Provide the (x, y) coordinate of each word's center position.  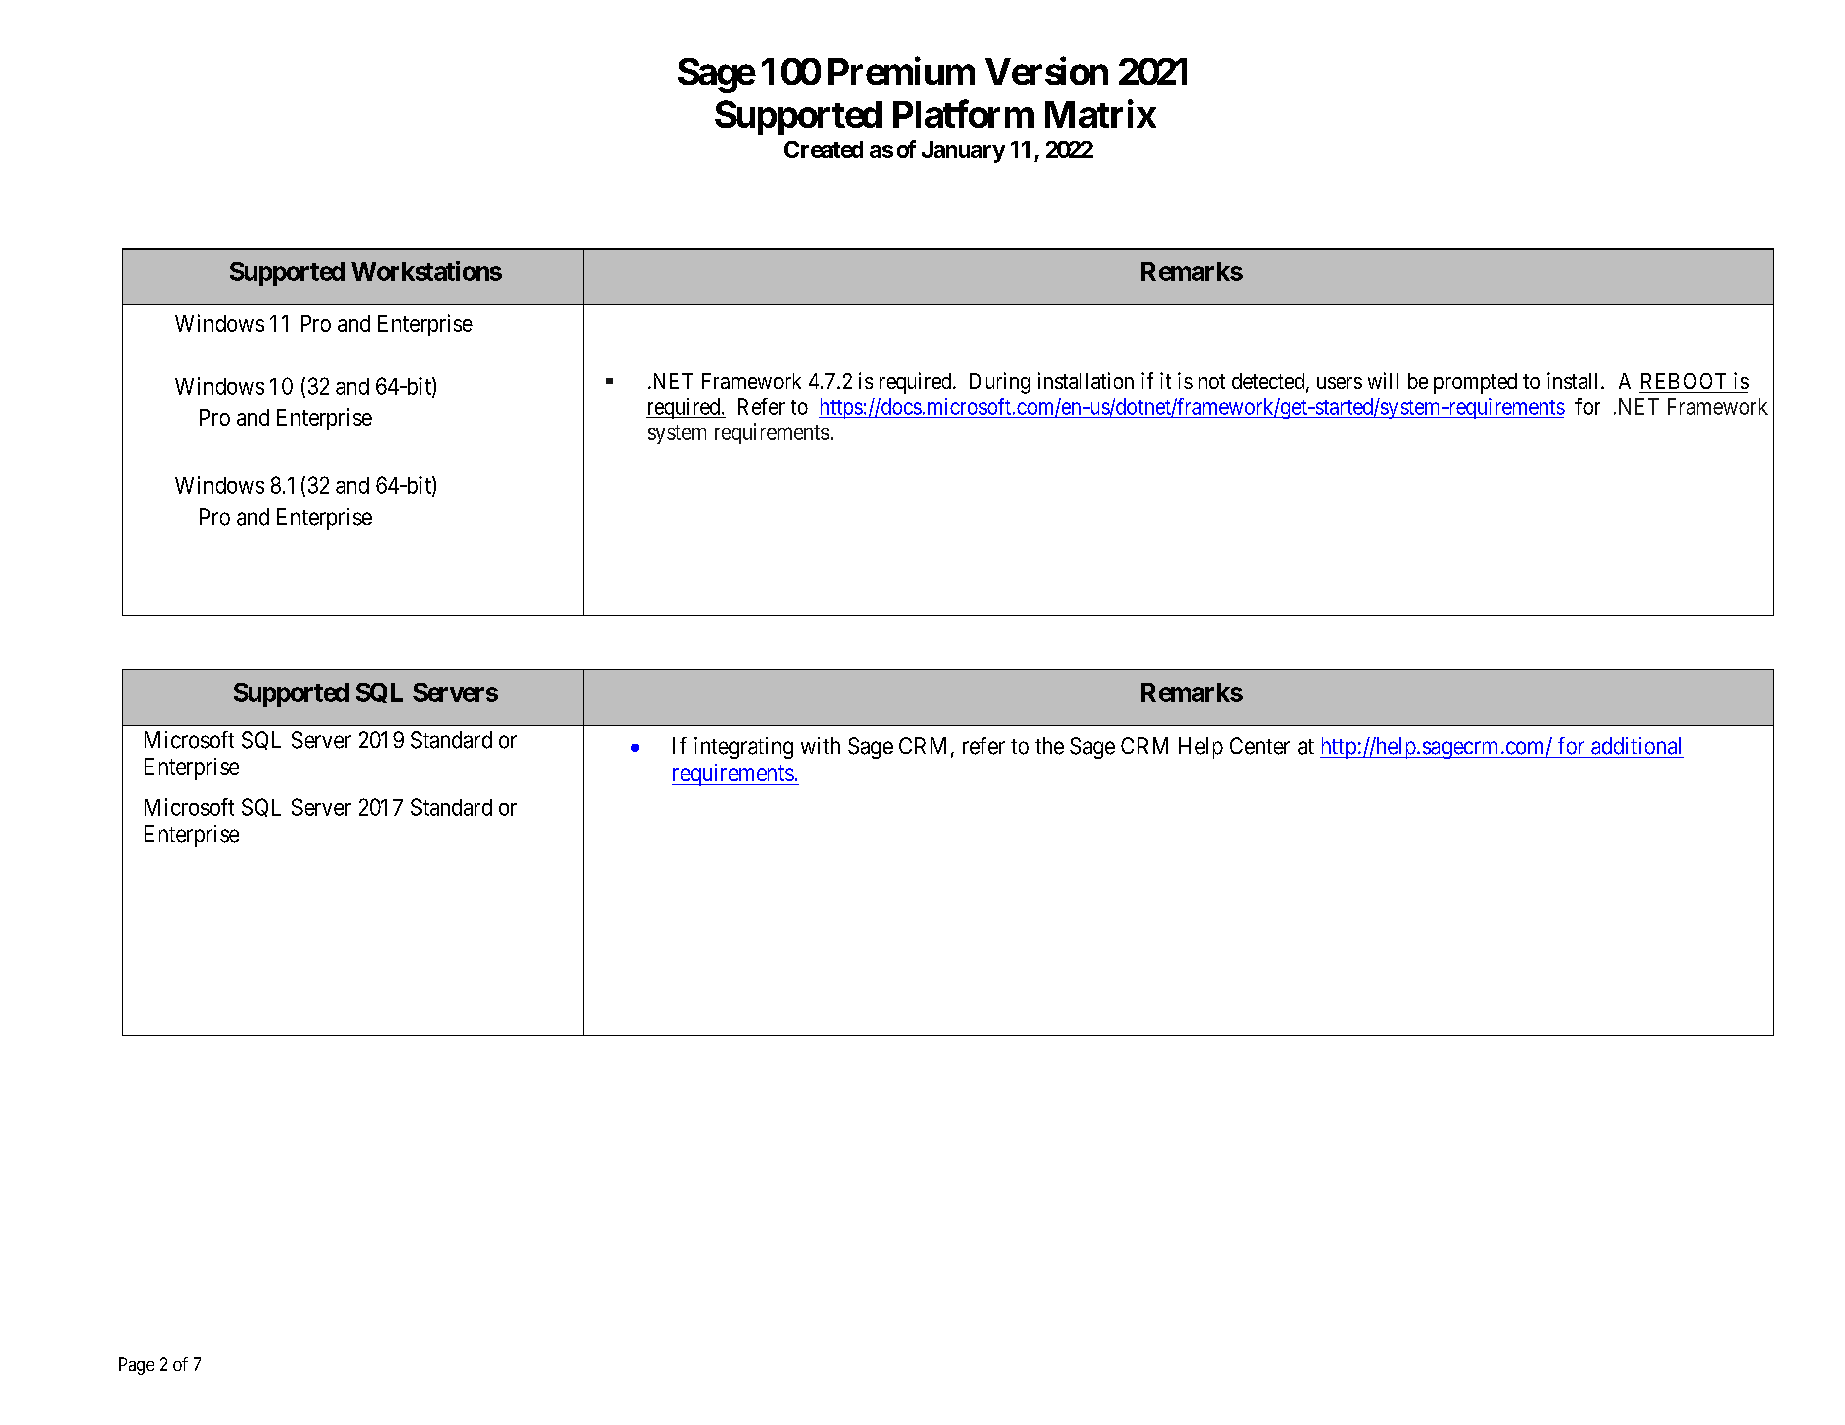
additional (1636, 746)
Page (136, 1366)
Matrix (1100, 114)
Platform (963, 114)
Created (823, 149)
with (820, 745)
